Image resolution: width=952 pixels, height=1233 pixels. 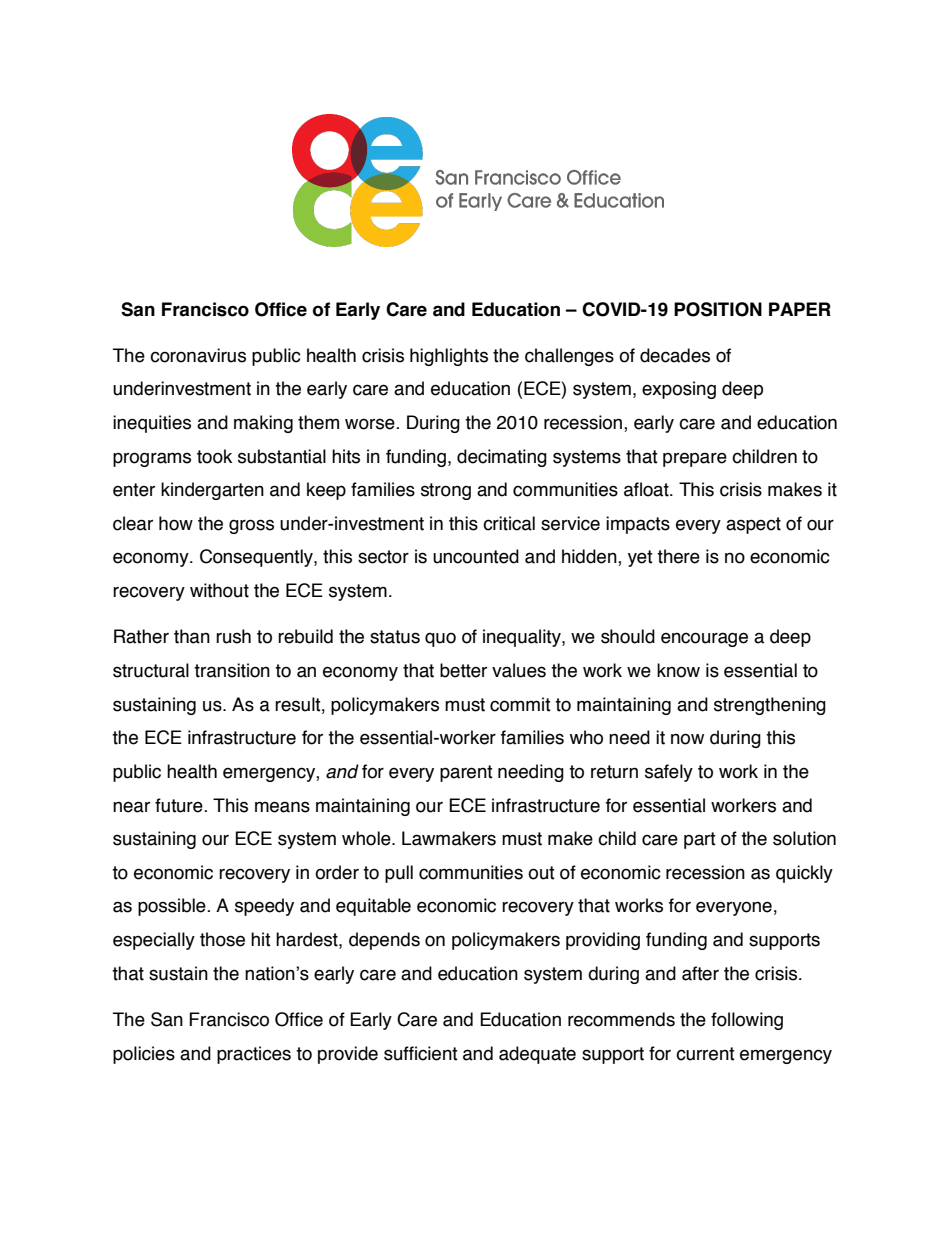 I want to click on aspect, so click(x=753, y=525).
